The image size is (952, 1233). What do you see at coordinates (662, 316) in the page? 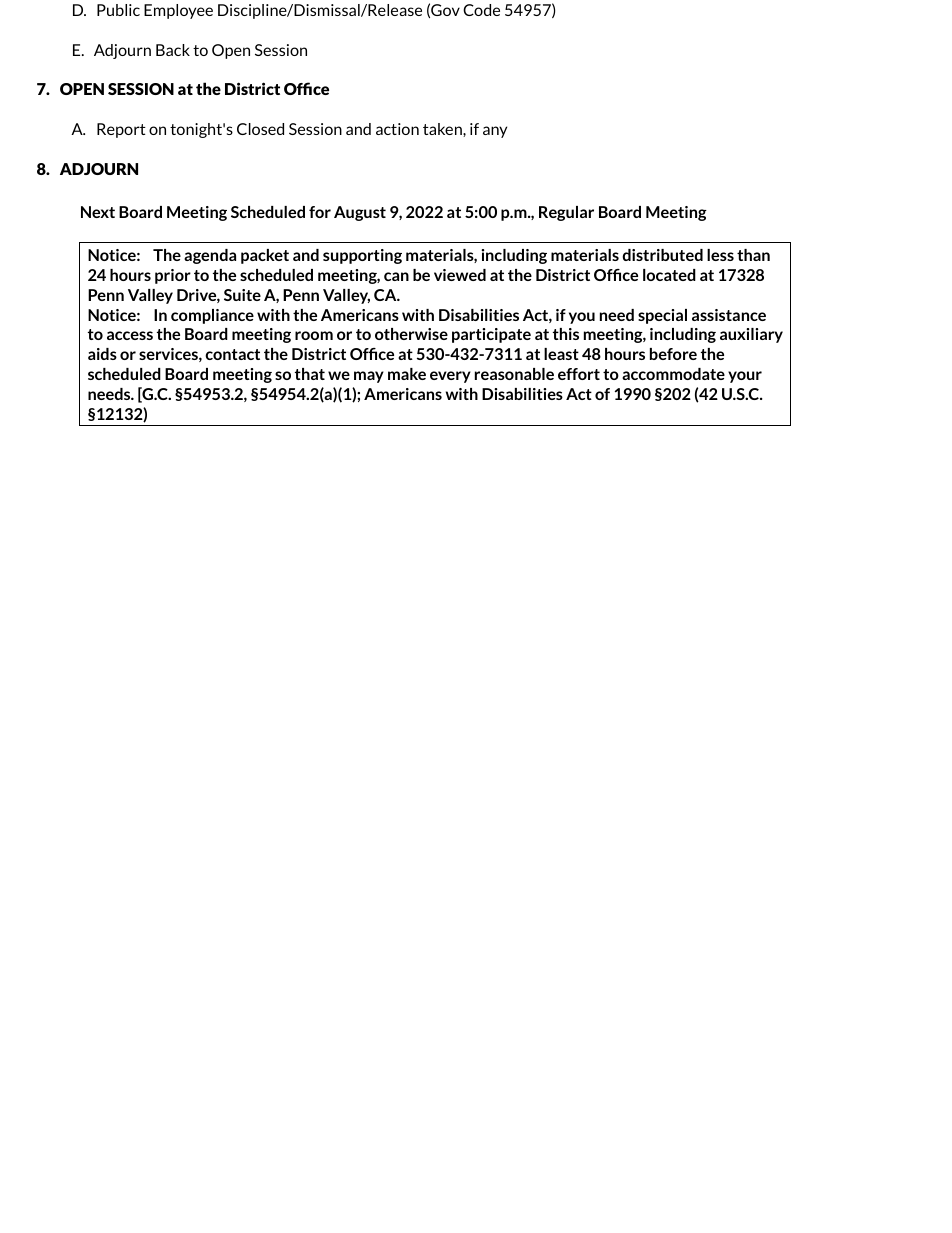
I see `special` at bounding box center [662, 316].
